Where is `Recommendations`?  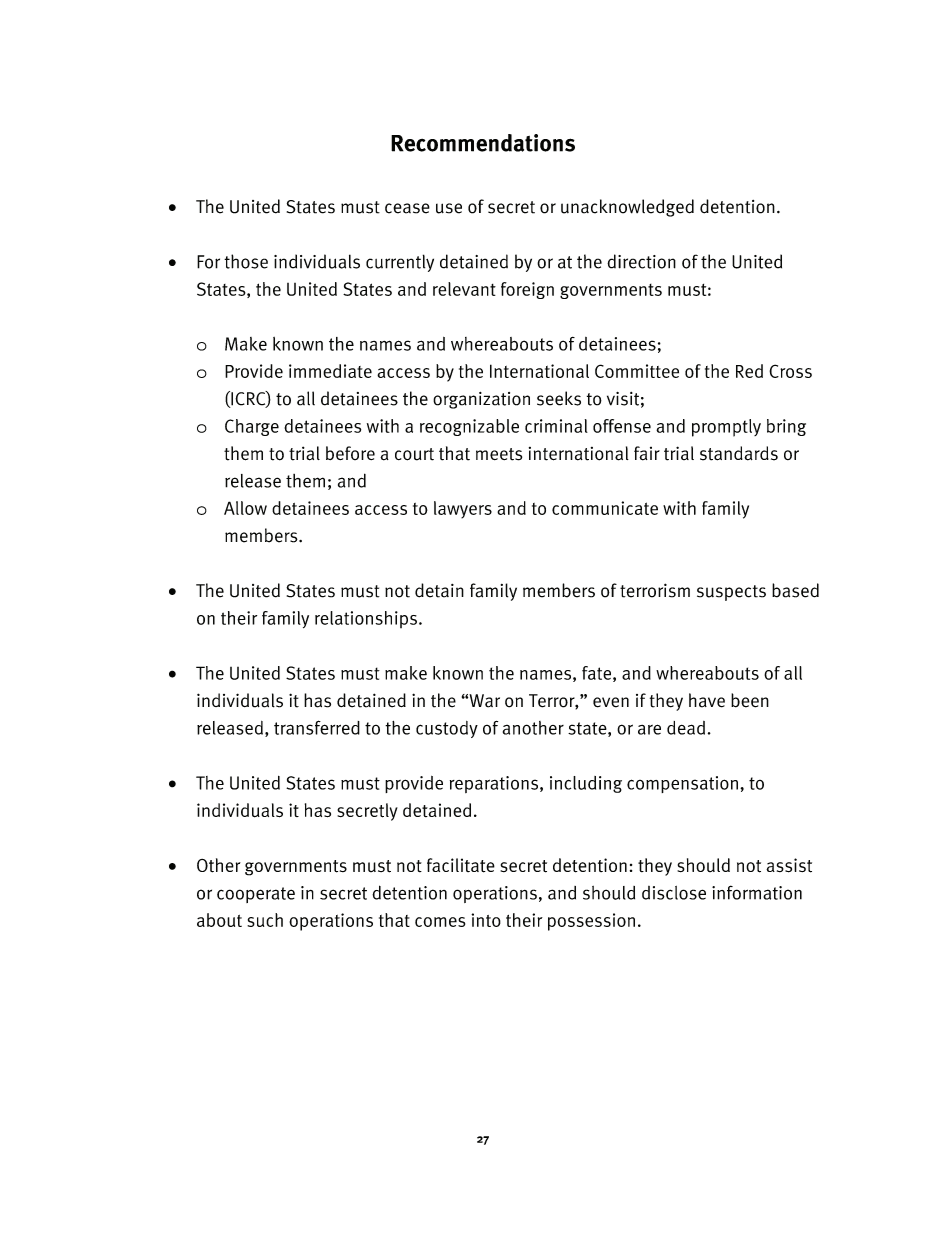 Recommendations is located at coordinates (483, 143).
